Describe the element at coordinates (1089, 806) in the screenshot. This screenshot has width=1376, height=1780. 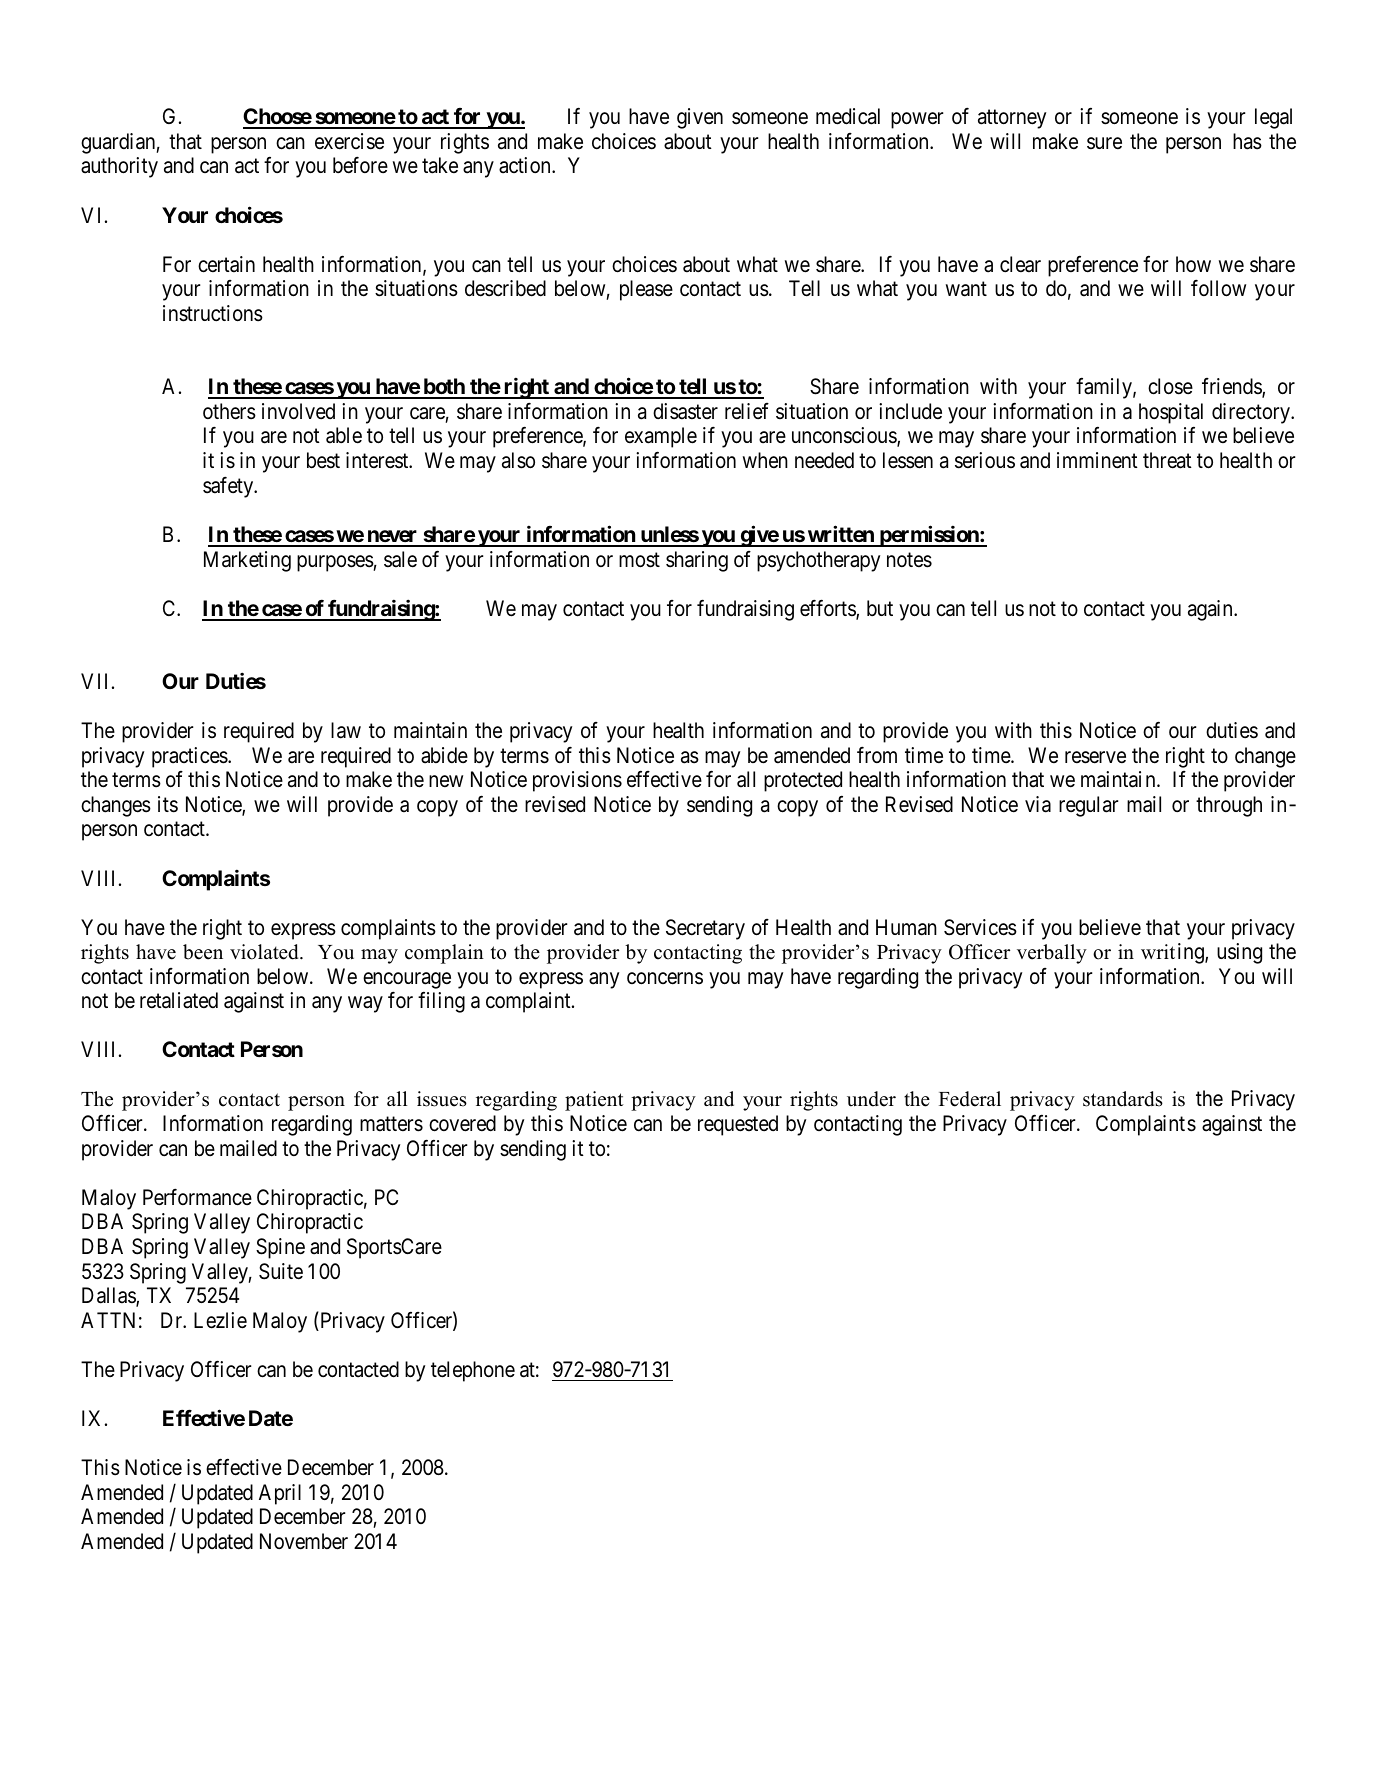
I see `regular` at that location.
